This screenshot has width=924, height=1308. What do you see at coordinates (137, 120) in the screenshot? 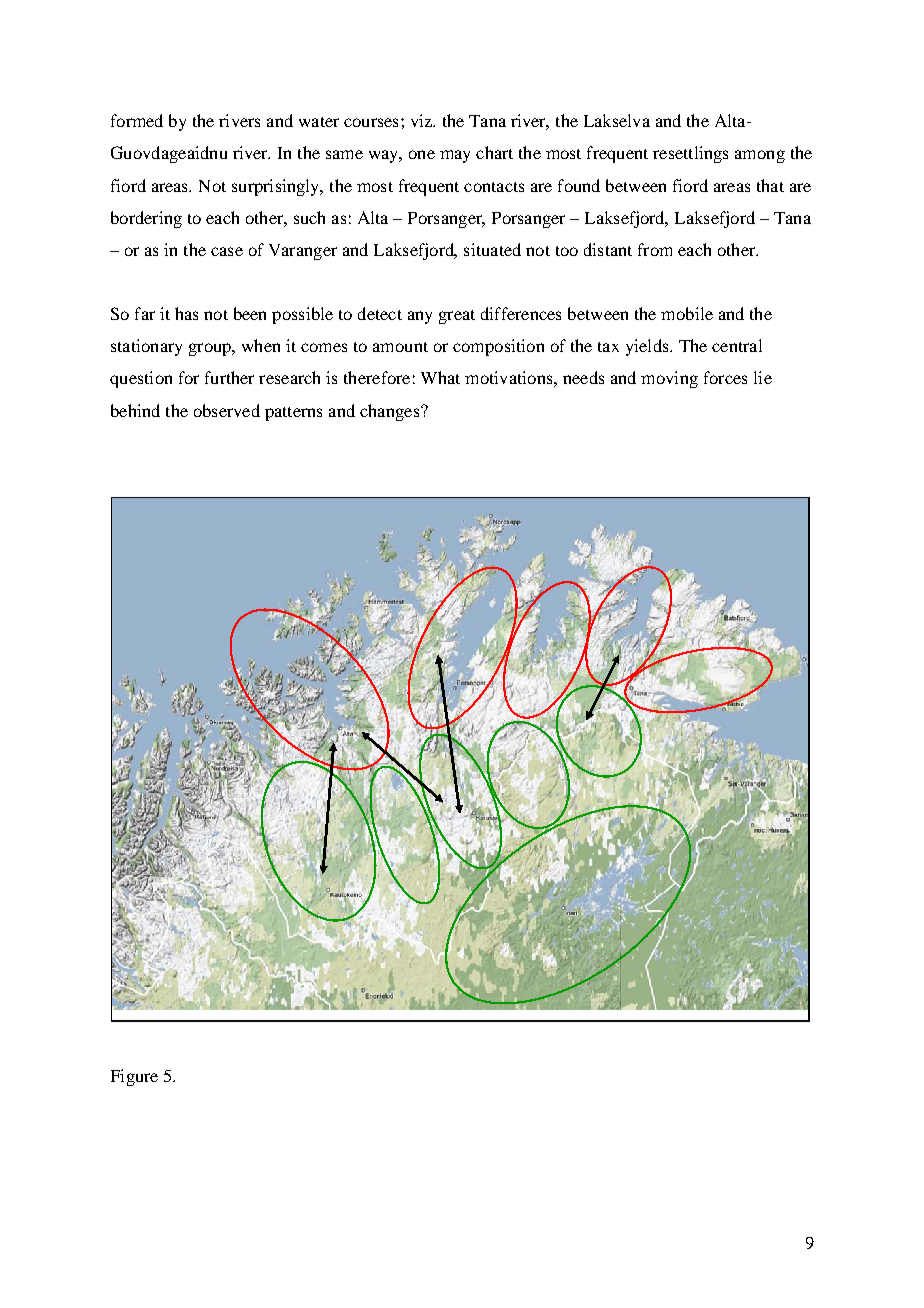
I see `formed` at bounding box center [137, 120].
